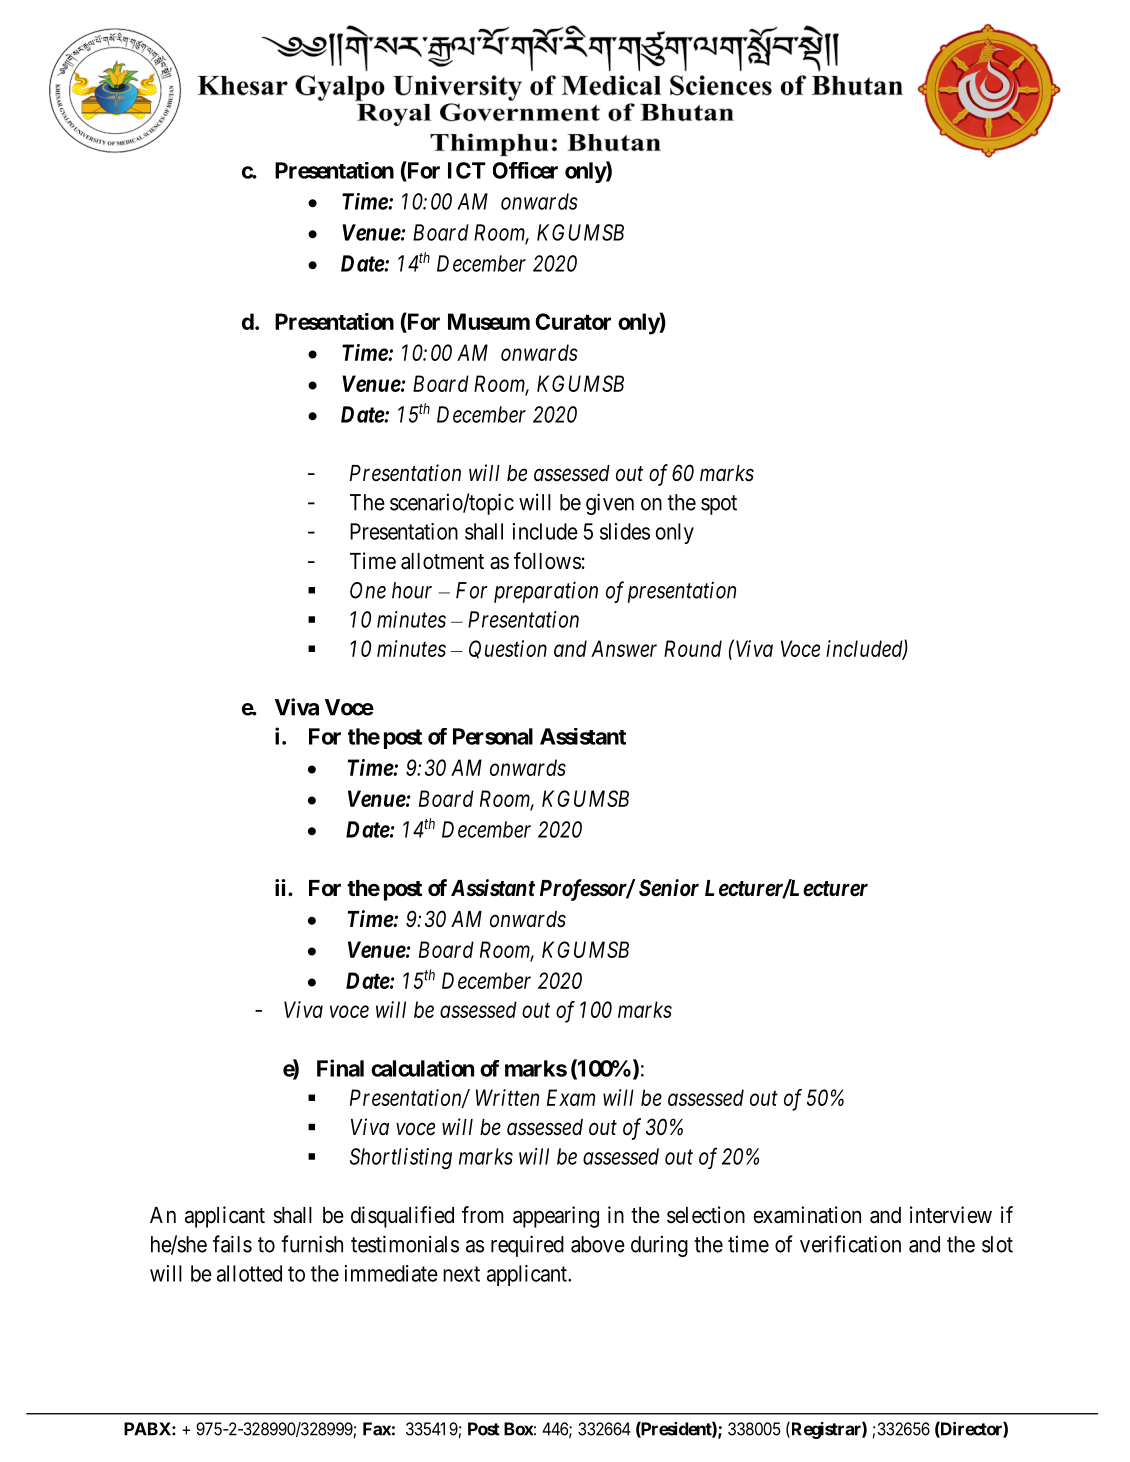 The image size is (1130, 1462). I want to click on slides, so click(625, 531).
